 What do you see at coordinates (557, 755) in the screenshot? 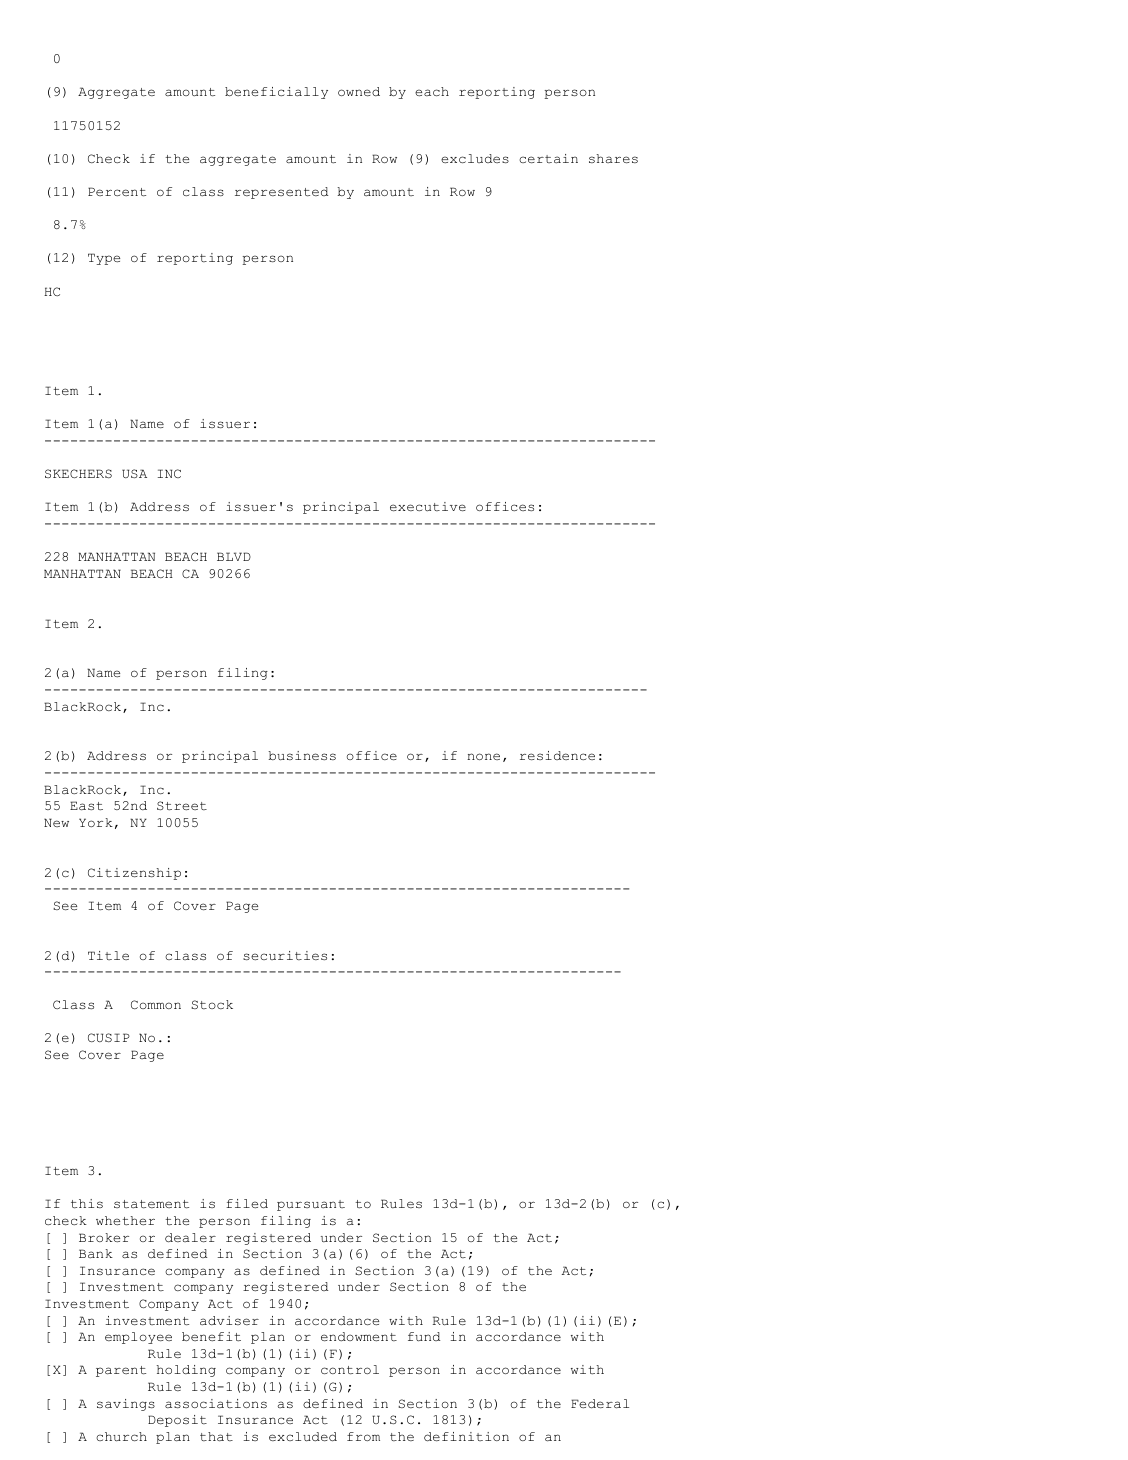
I see `residence` at bounding box center [557, 755].
